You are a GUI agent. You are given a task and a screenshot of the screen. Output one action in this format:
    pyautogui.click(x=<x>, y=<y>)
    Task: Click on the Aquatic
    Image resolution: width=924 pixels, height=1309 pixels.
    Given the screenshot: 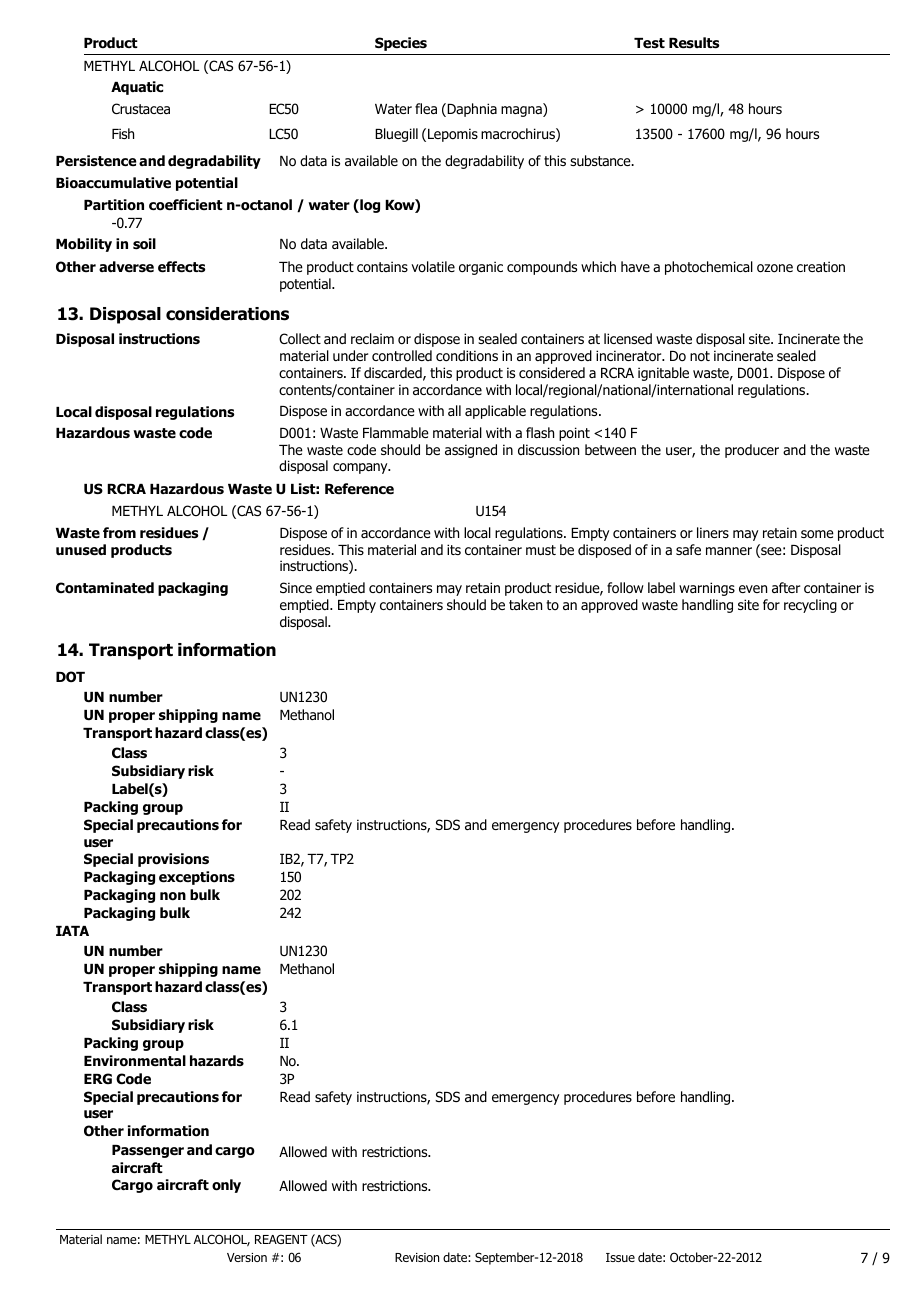 What is the action you would take?
    pyautogui.click(x=137, y=88)
